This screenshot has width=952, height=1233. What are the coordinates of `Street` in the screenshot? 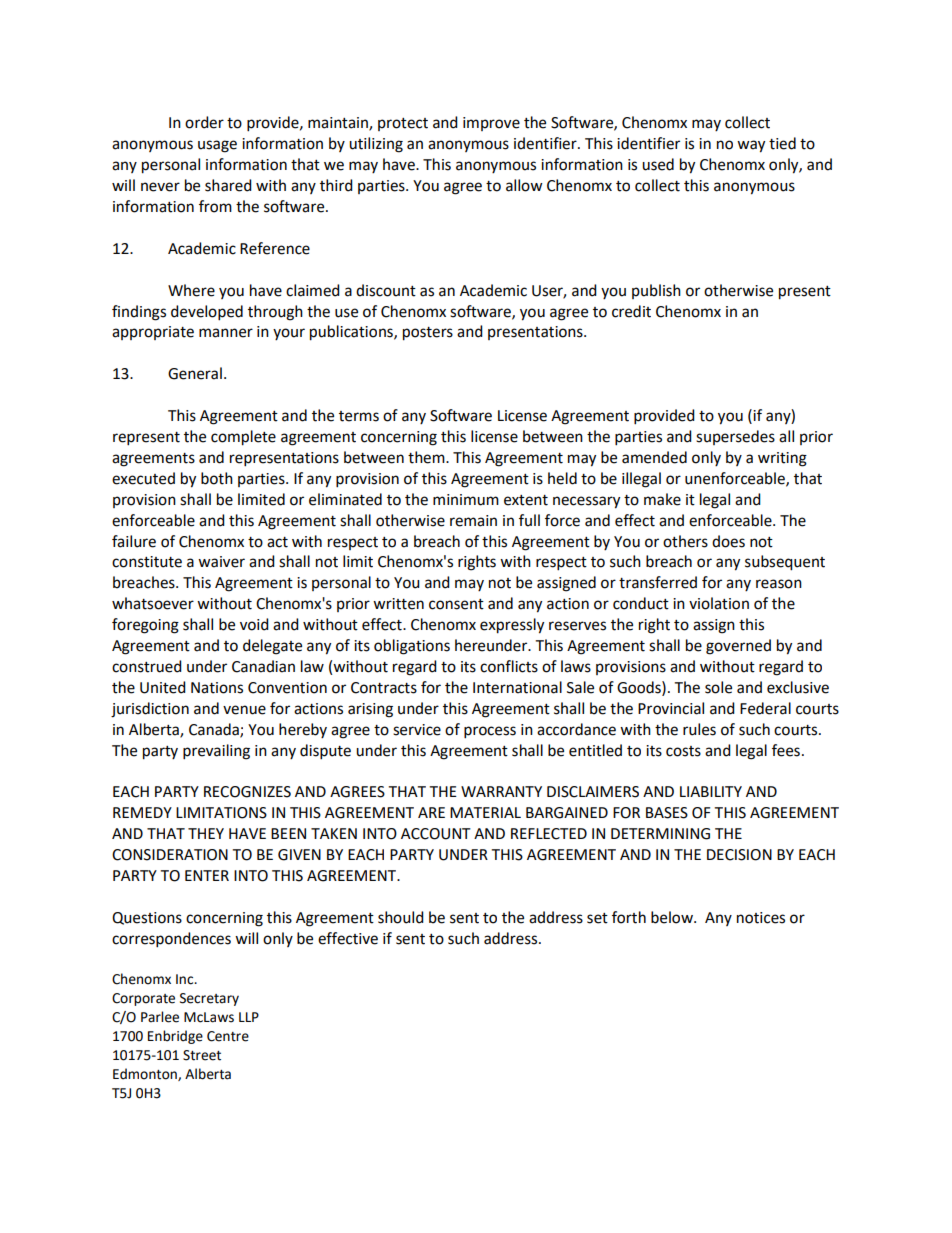 It's located at (202, 1055).
